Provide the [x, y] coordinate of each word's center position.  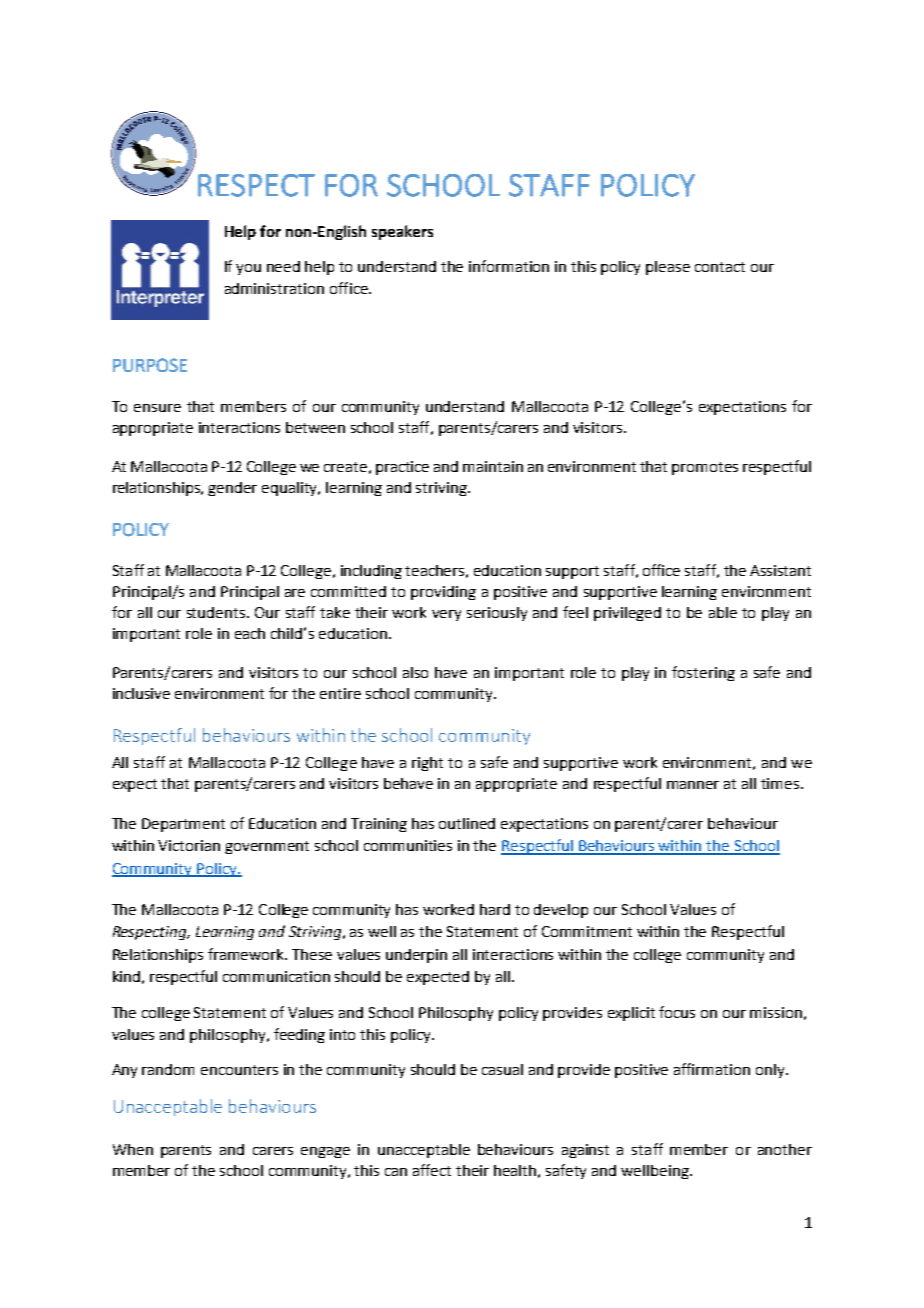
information [509, 266]
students [217, 612]
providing [443, 593]
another [785, 1149]
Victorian [189, 845]
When [133, 1149]
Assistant [780, 570]
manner [693, 785]
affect [432, 1170]
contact [720, 267]
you [248, 269]
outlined [467, 823]
